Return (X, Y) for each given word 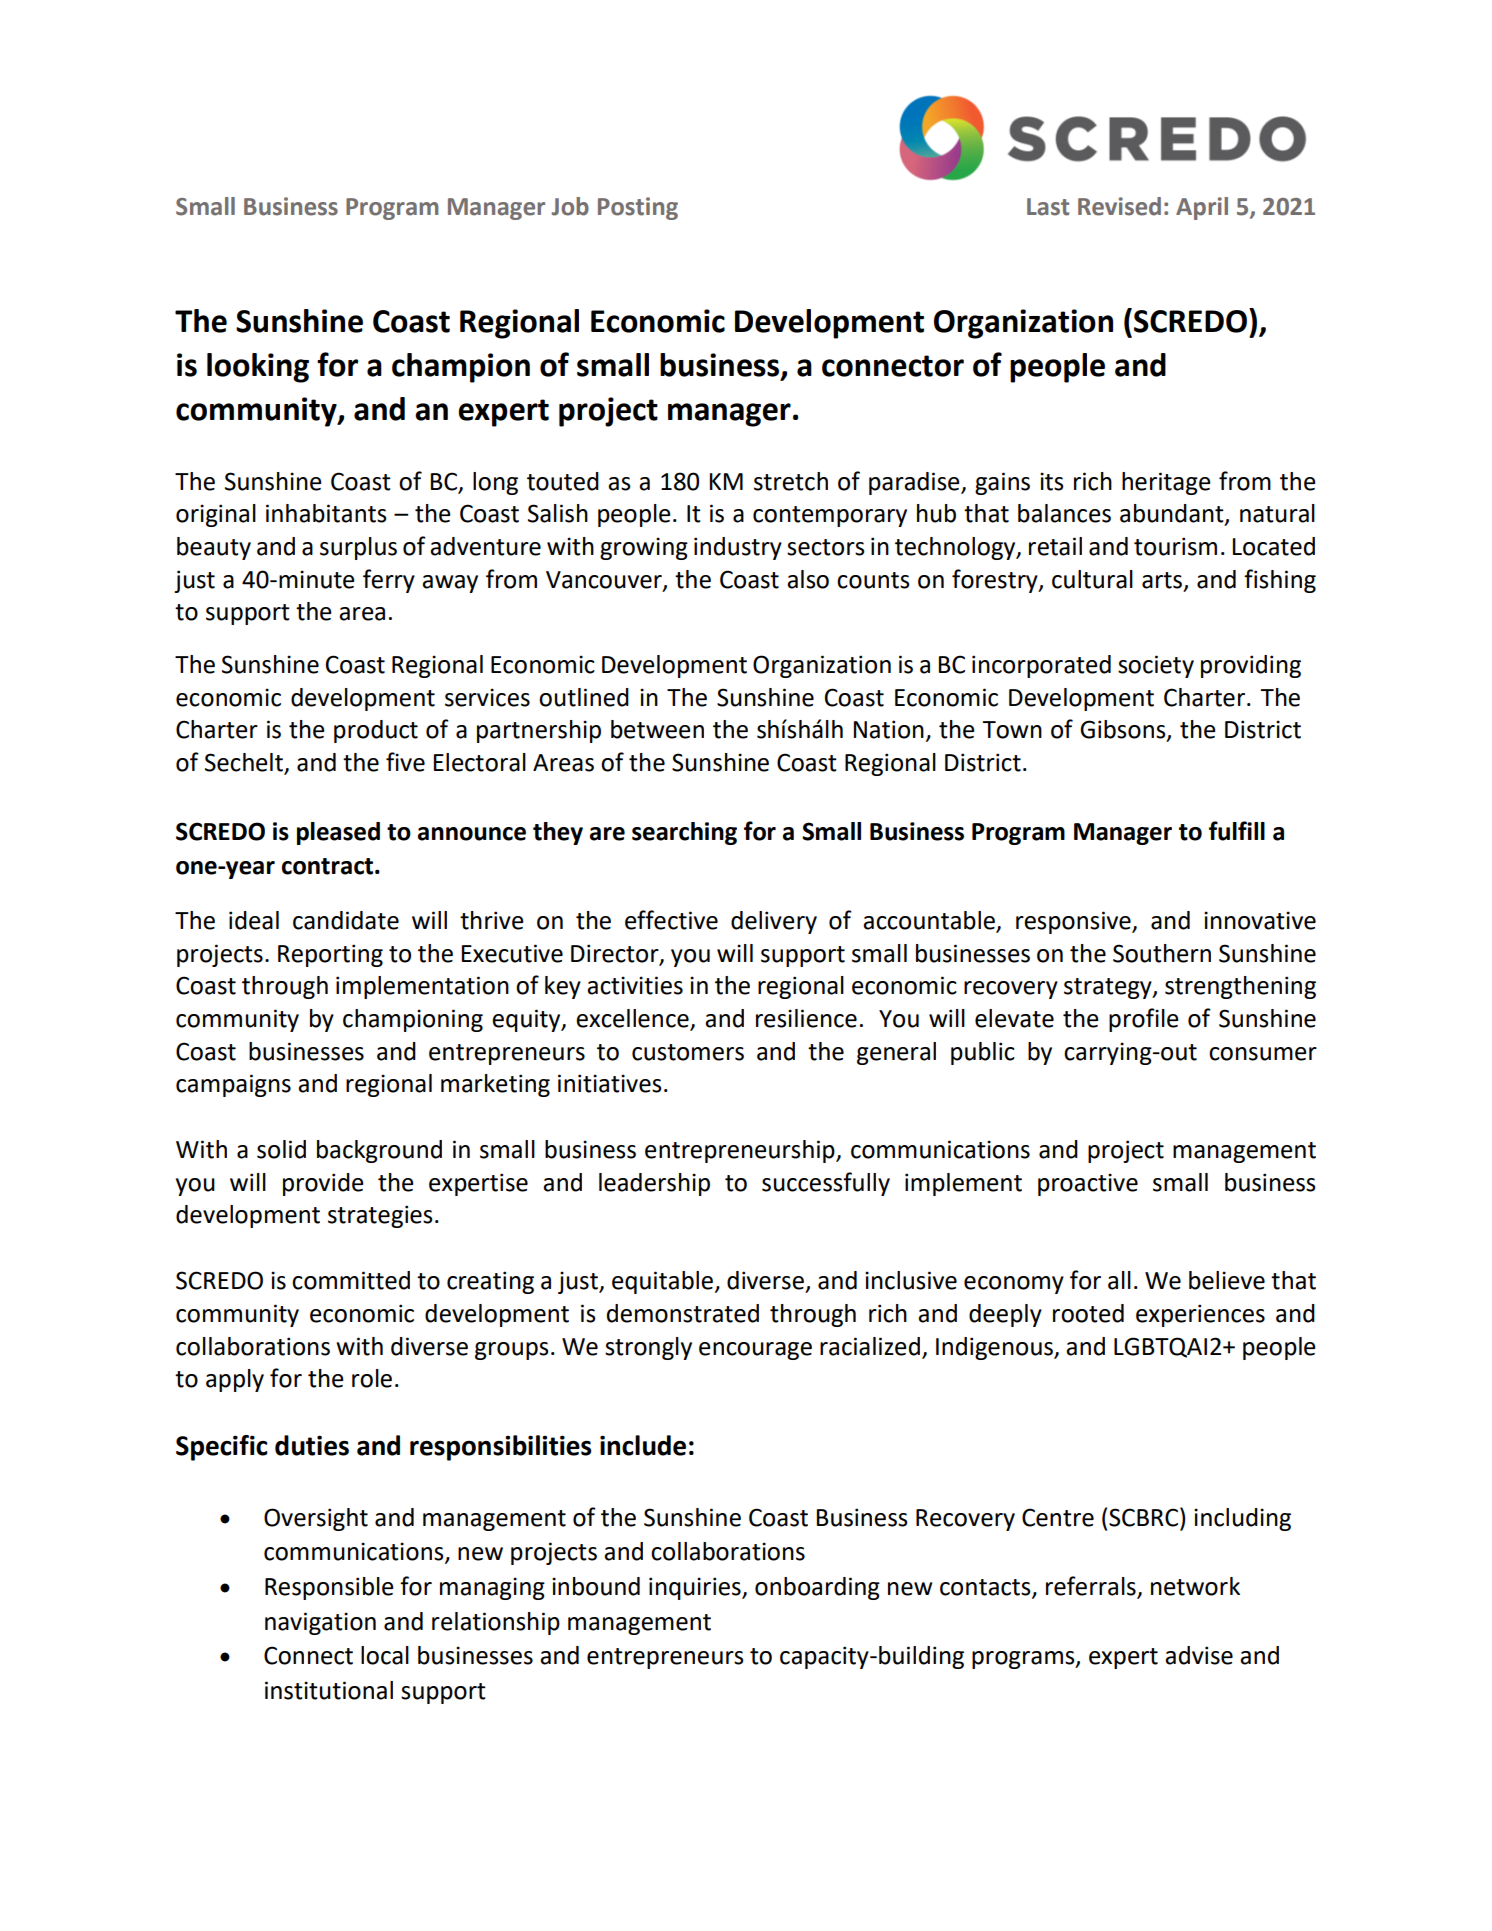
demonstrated (683, 1313)
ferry (389, 581)
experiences (1200, 1315)
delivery (774, 922)
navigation (320, 1623)
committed (351, 1280)
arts (1163, 581)
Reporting (330, 955)
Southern (1162, 953)
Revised (1119, 206)
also (808, 579)
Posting (638, 208)
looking (258, 368)
